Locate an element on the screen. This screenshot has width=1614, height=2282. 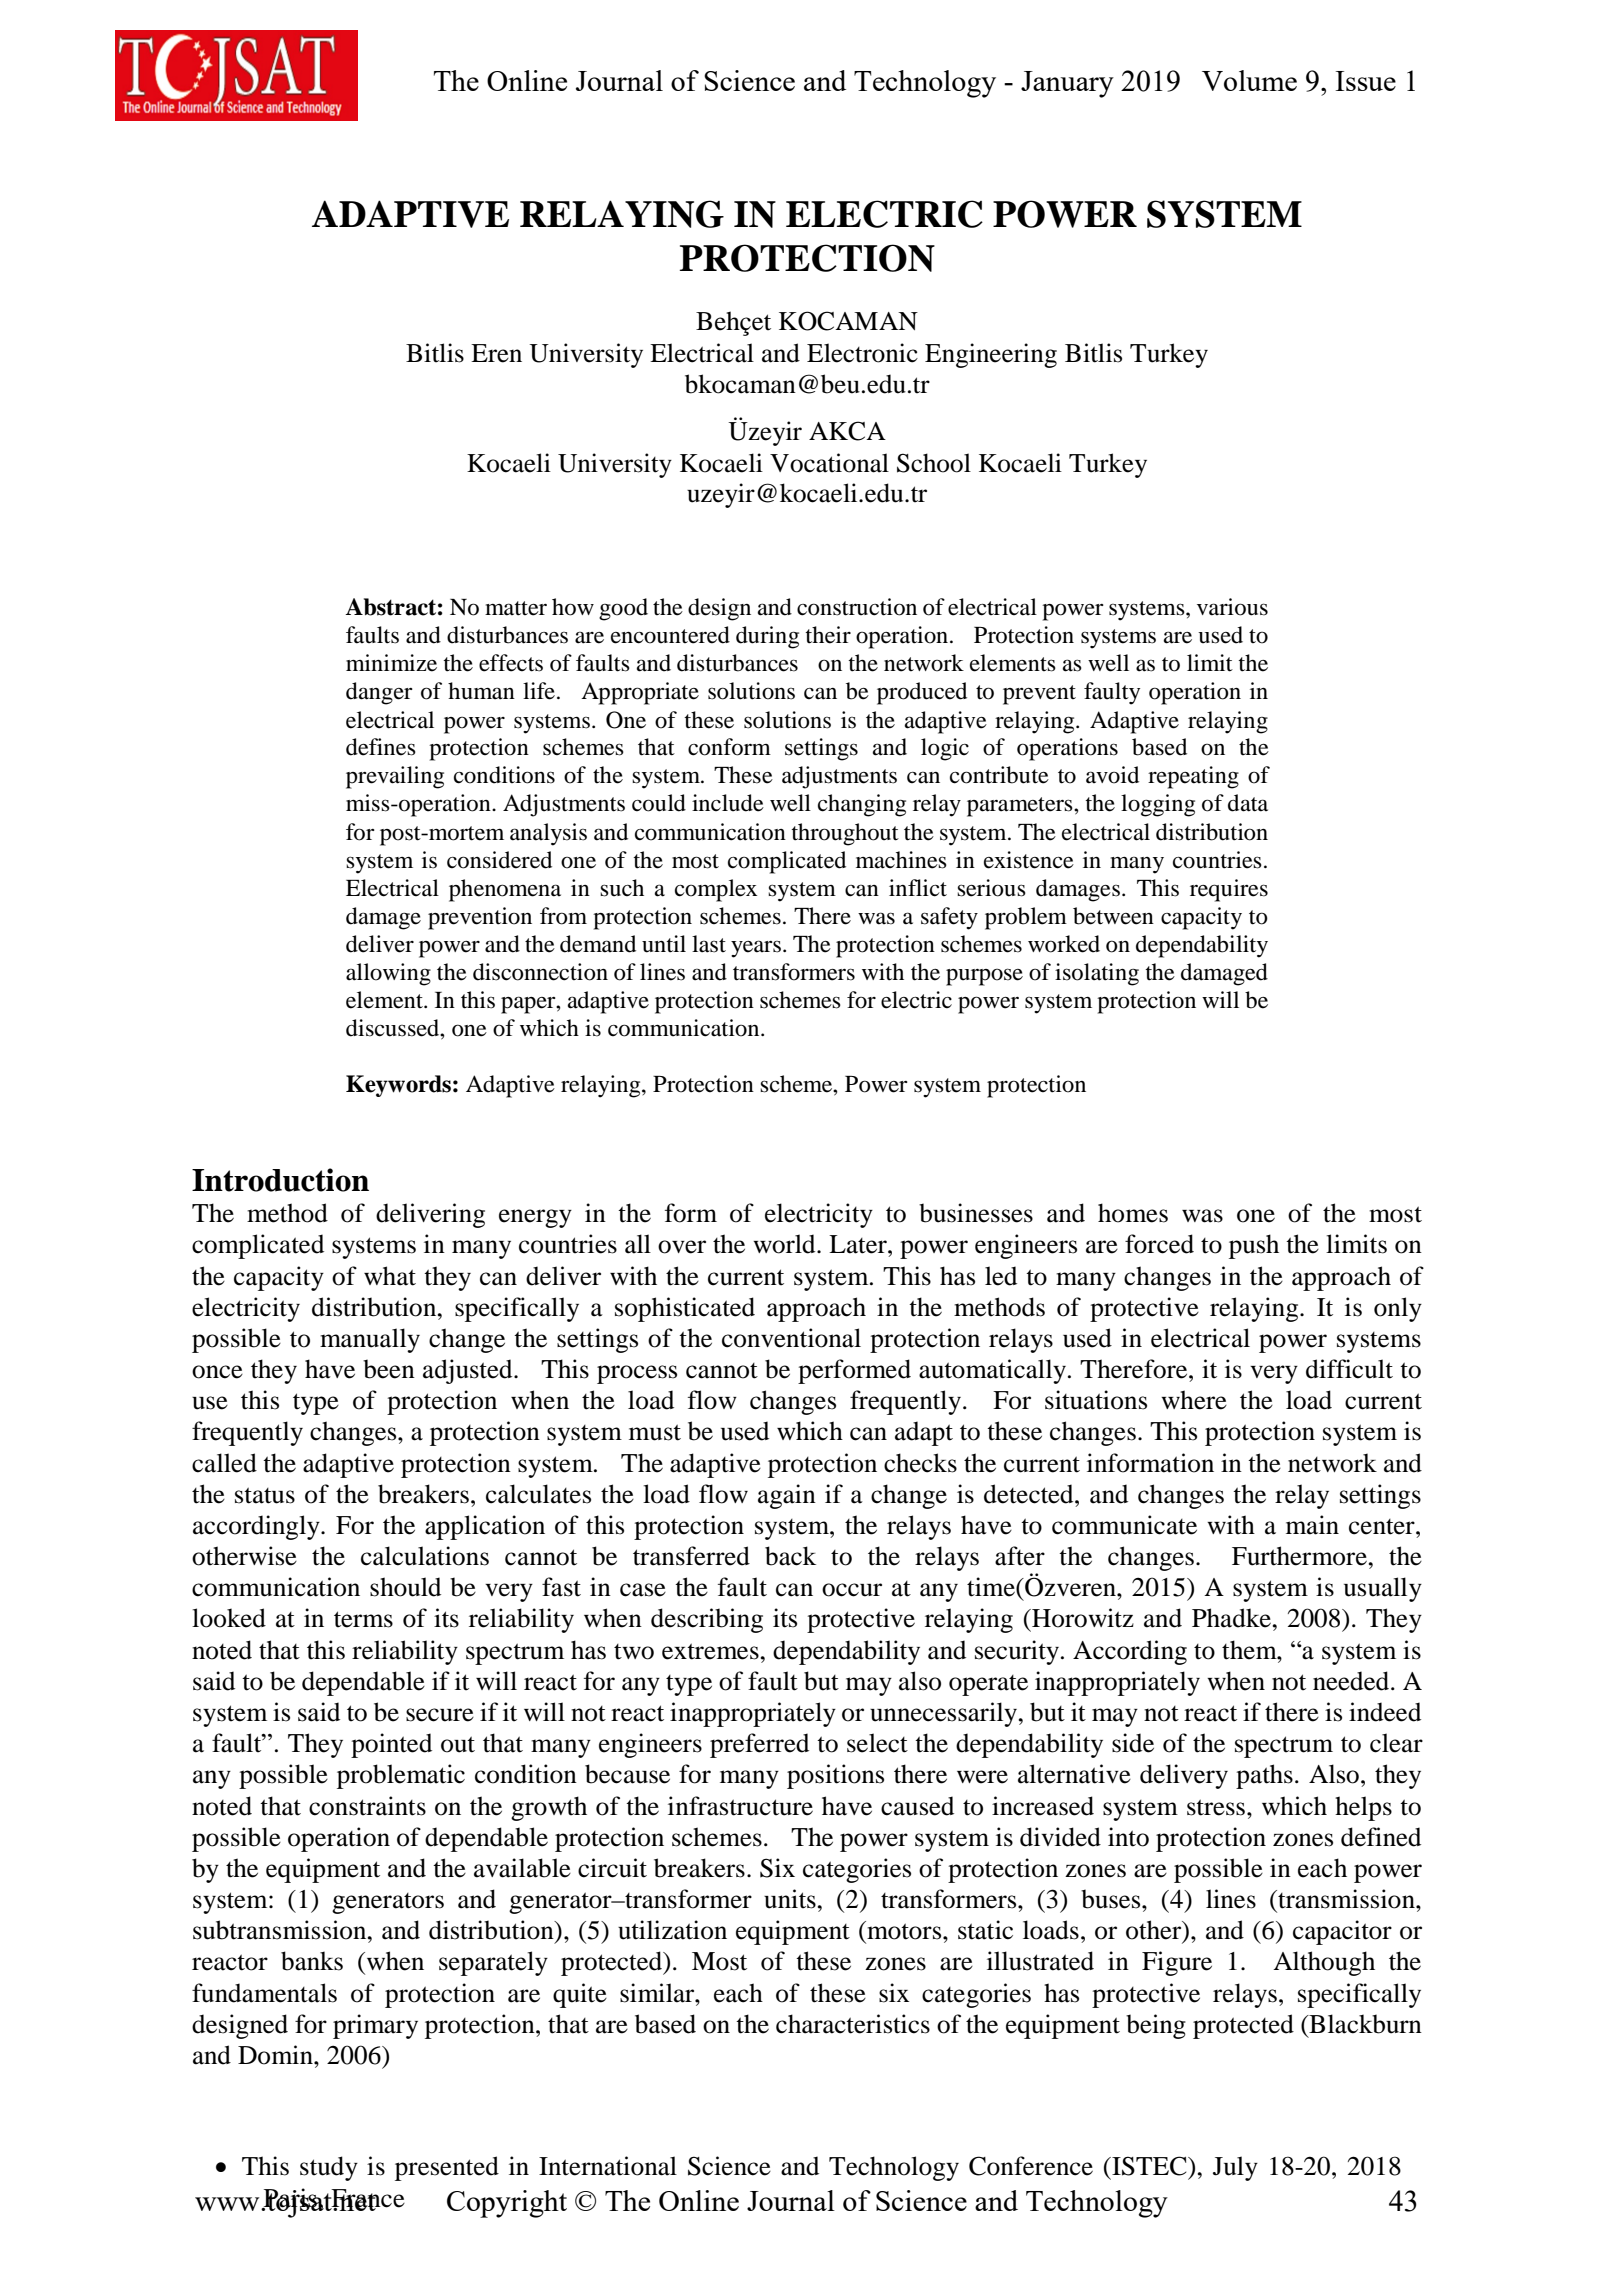
again is located at coordinates (787, 1496).
